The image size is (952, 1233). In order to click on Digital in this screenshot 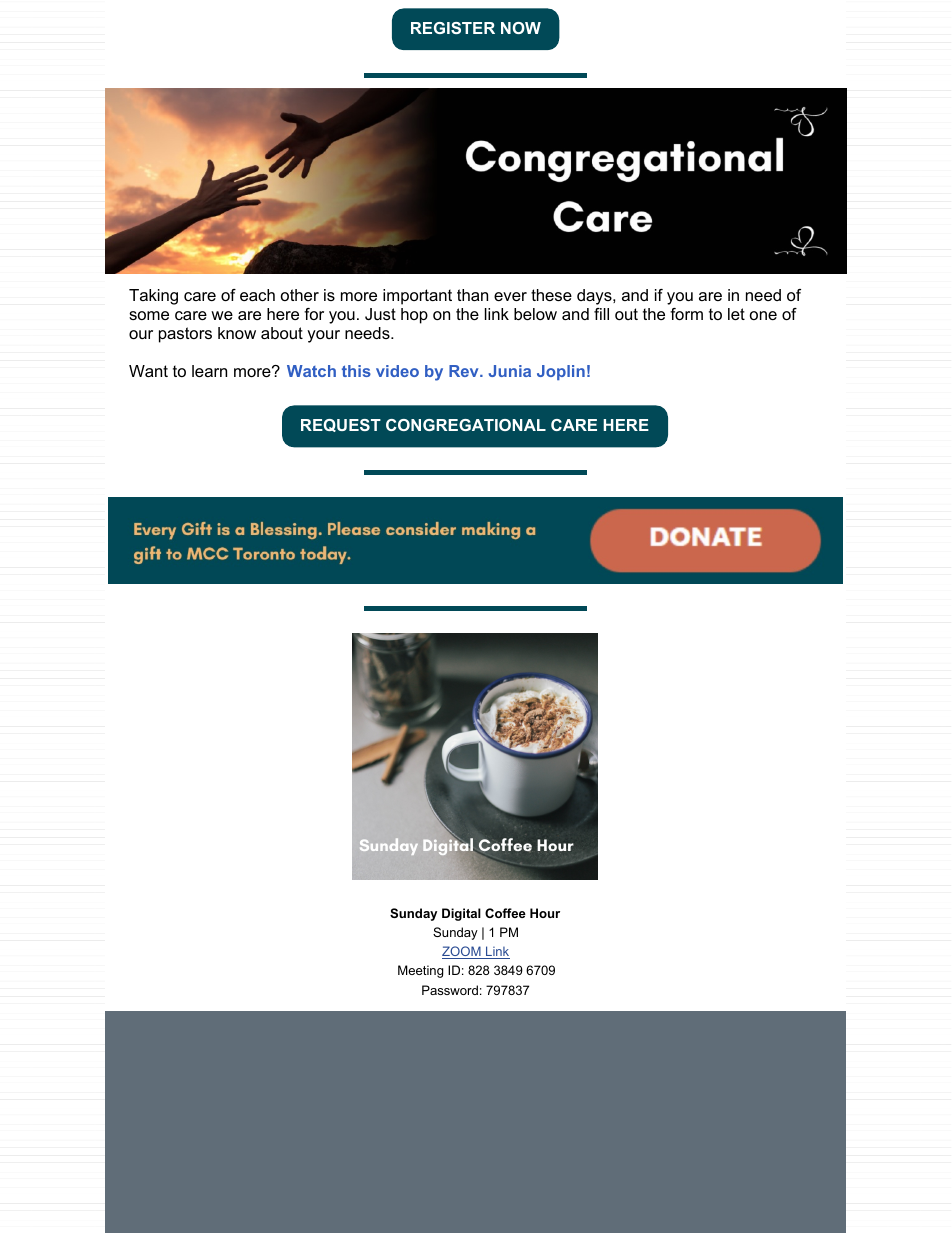, I will do `click(461, 914)`.
